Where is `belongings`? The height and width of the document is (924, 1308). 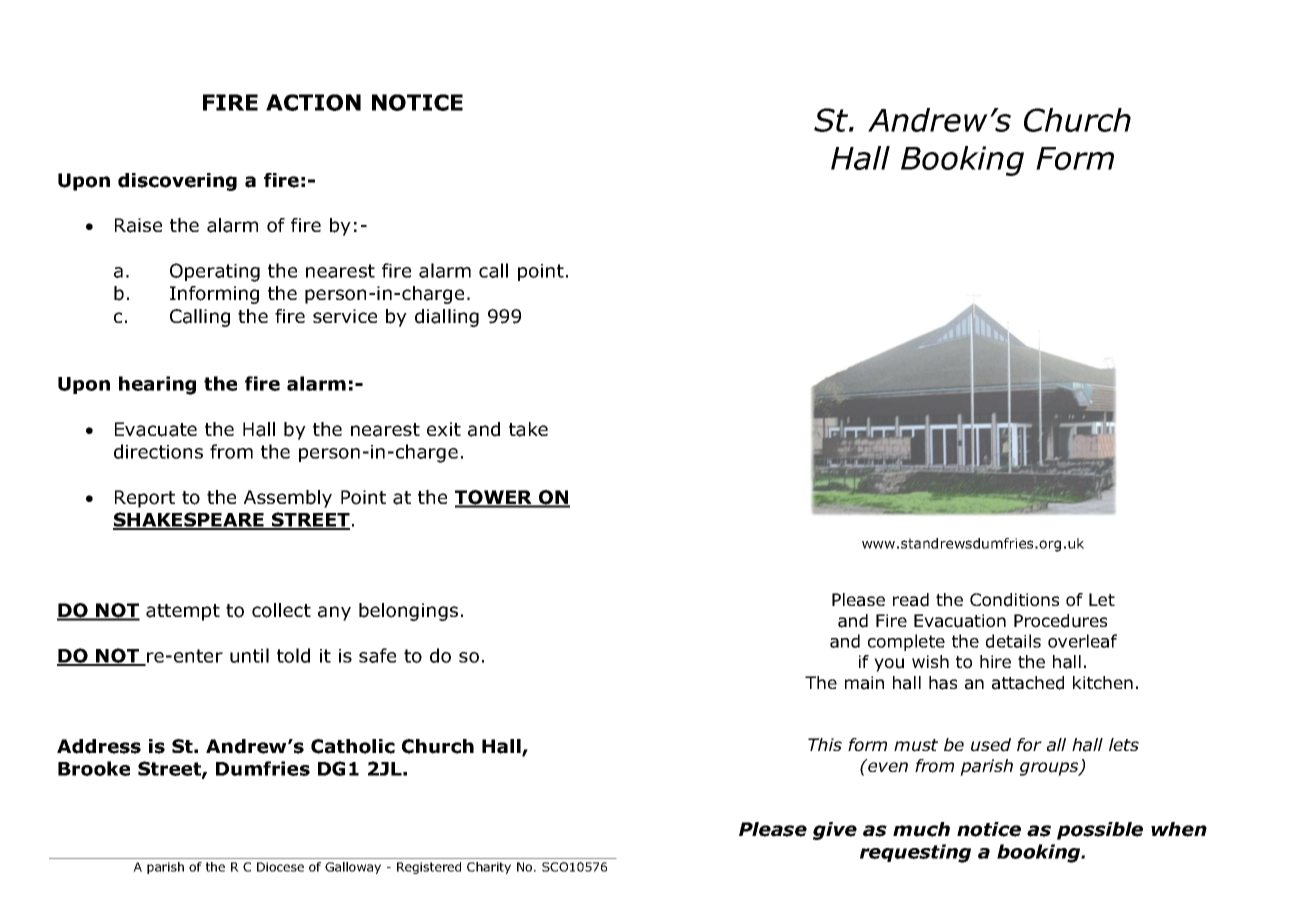
belongings is located at coordinates (408, 612).
